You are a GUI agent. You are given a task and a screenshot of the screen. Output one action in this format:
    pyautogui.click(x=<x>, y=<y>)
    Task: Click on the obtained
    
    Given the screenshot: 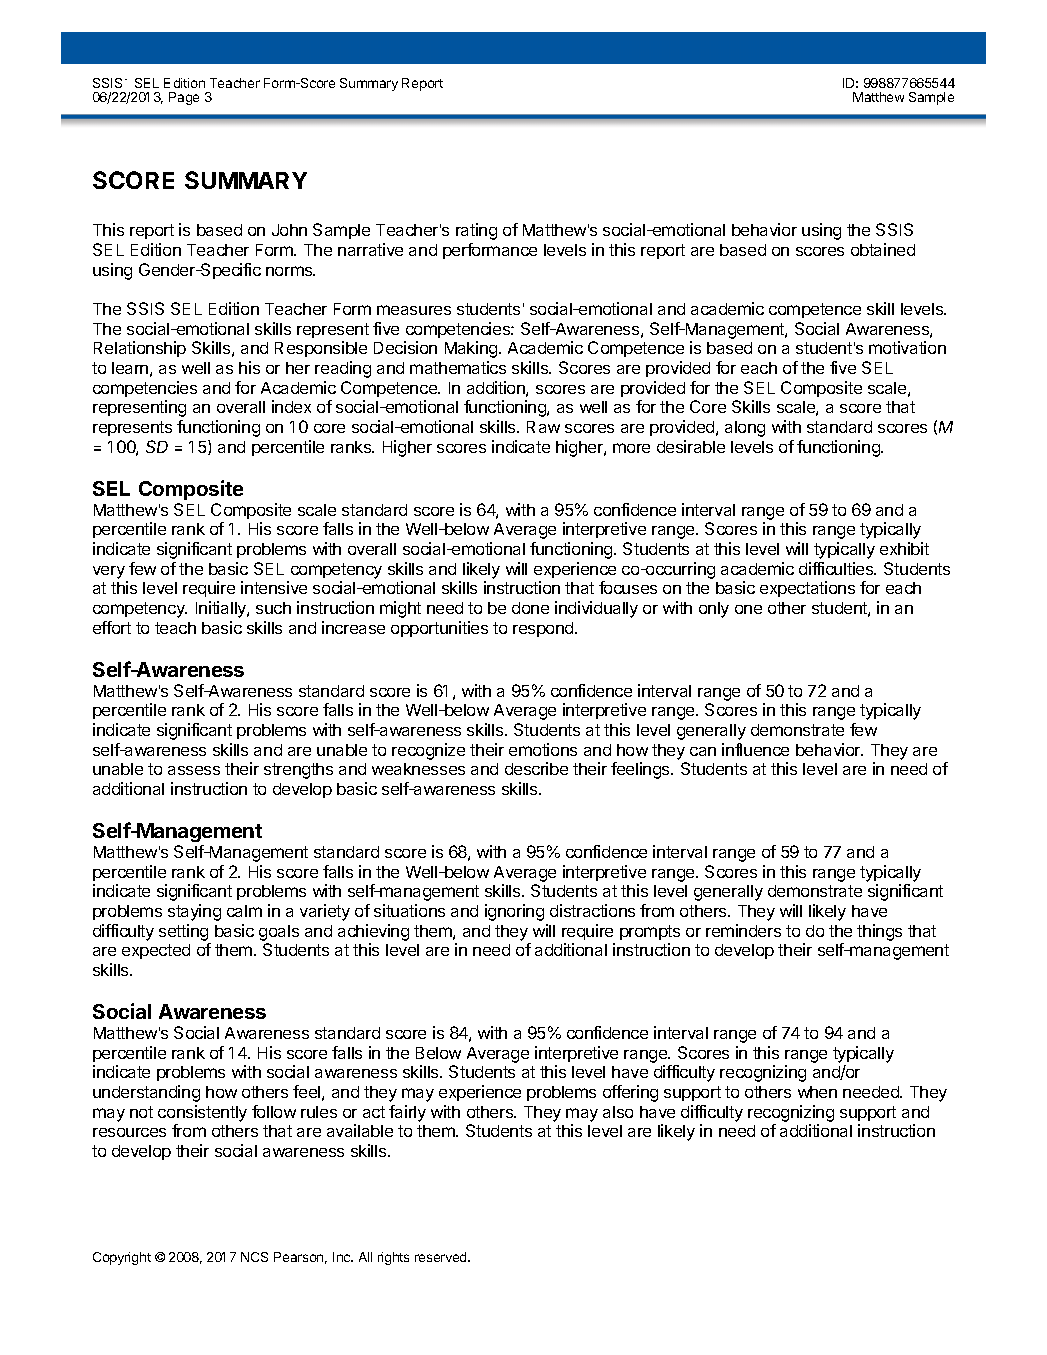 What is the action you would take?
    pyautogui.click(x=883, y=249)
